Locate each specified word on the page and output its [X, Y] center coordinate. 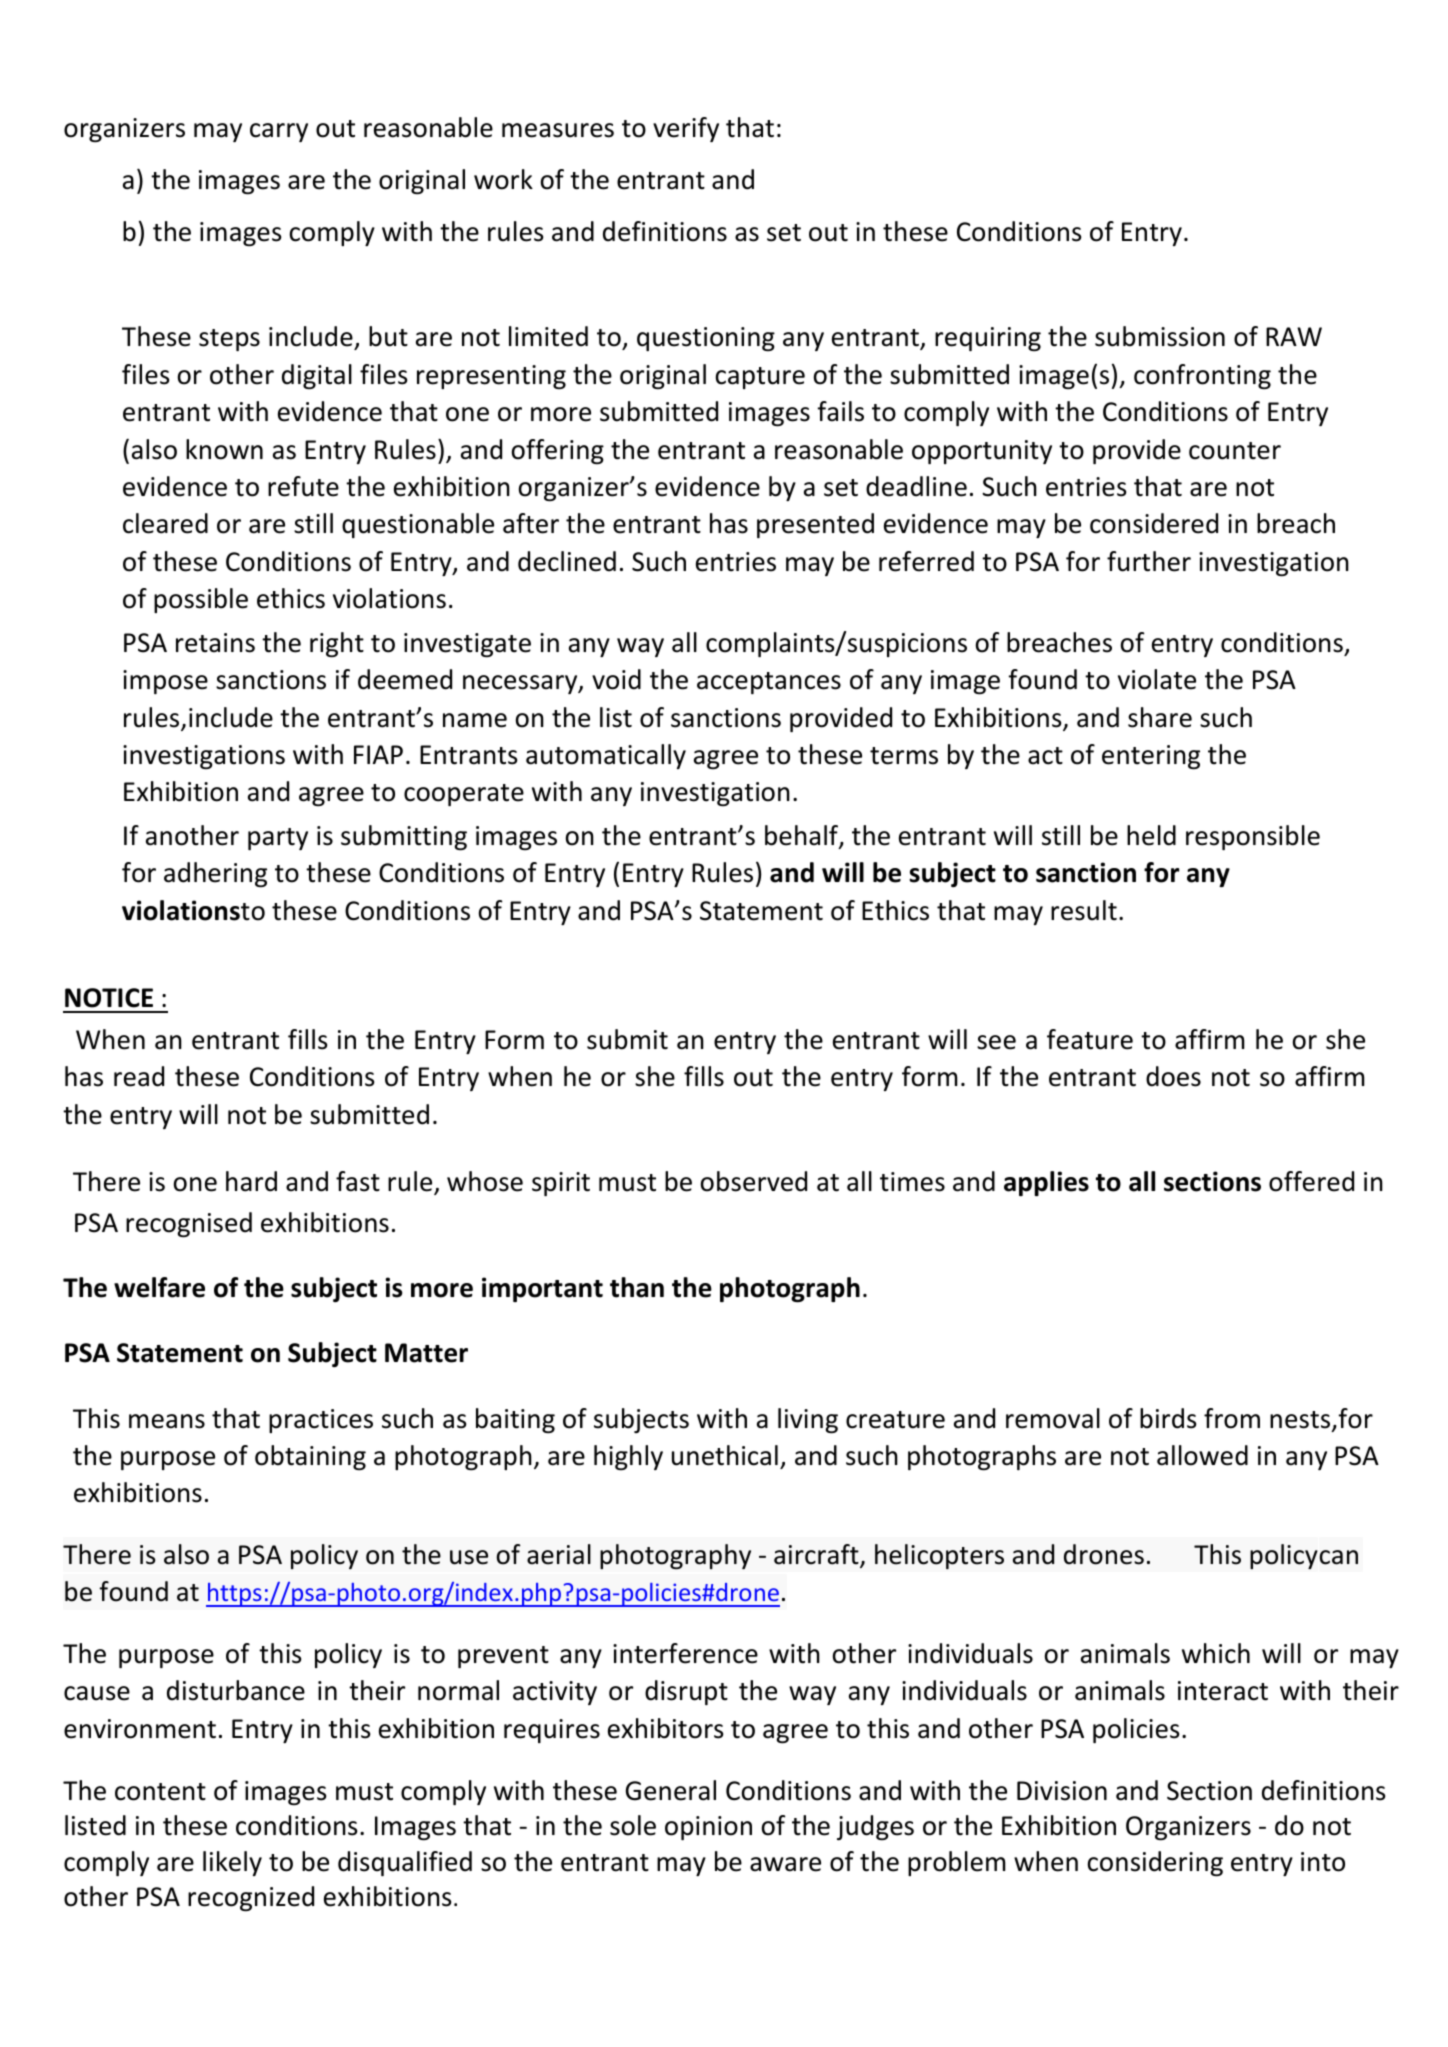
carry [279, 132]
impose [165, 682]
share [1160, 717]
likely [232, 1863]
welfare [159, 1287]
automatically [606, 756]
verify [686, 129]
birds [1168, 1418]
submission [1160, 336]
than [637, 1287]
